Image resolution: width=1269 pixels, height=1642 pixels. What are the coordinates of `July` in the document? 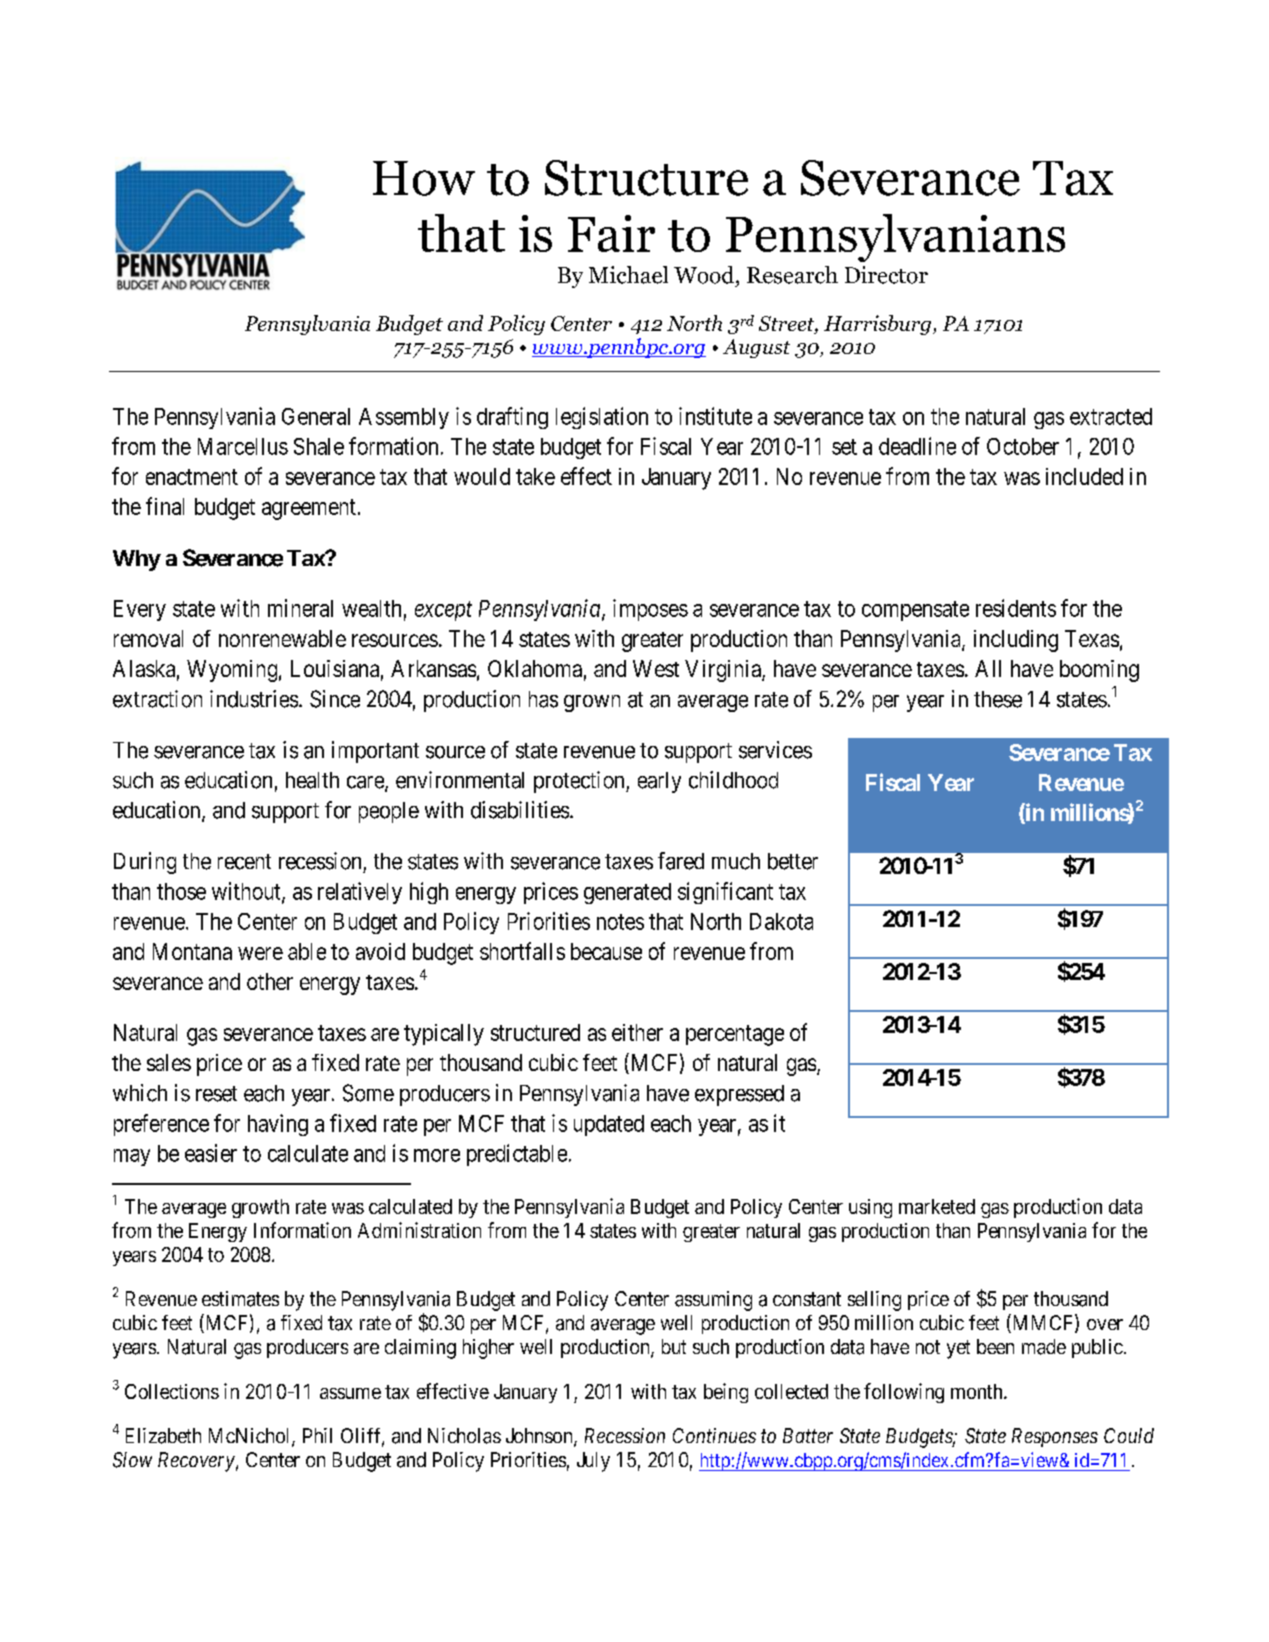 It's located at (593, 1462).
